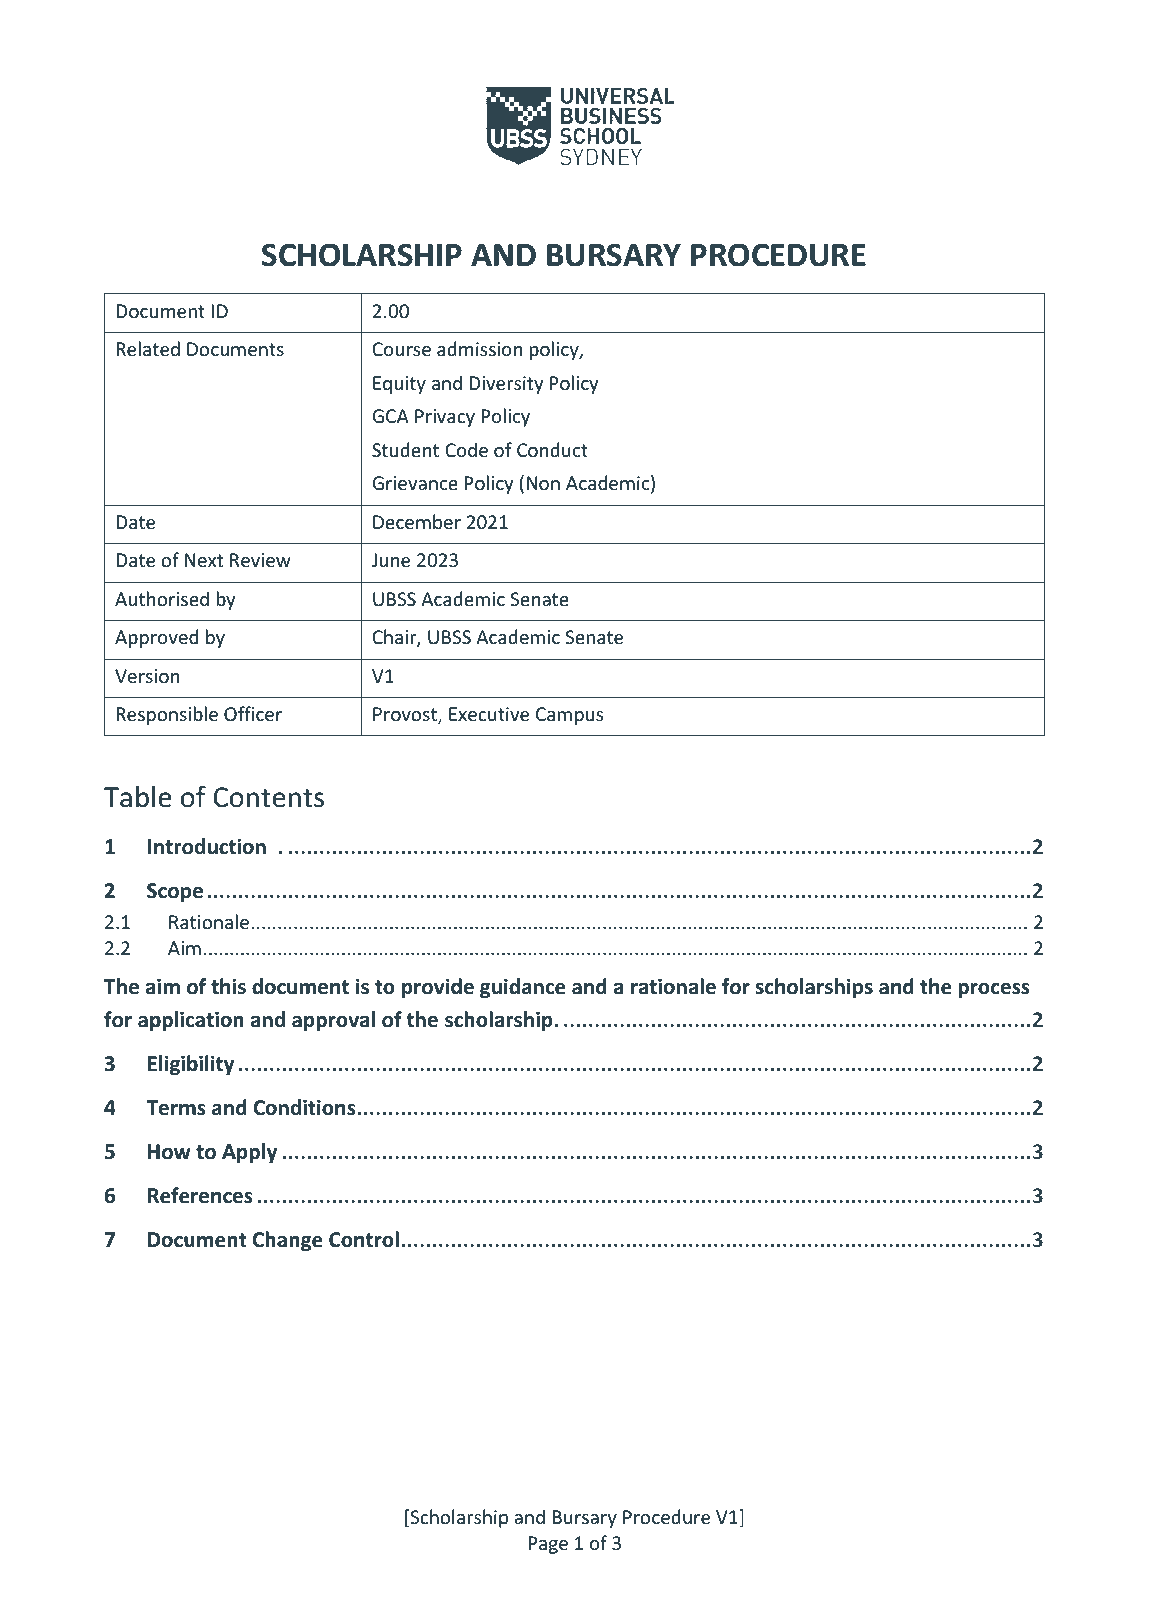 Image resolution: width=1149 pixels, height=1624 pixels. Describe the element at coordinates (438, 988) in the document. I see `provide` at that location.
